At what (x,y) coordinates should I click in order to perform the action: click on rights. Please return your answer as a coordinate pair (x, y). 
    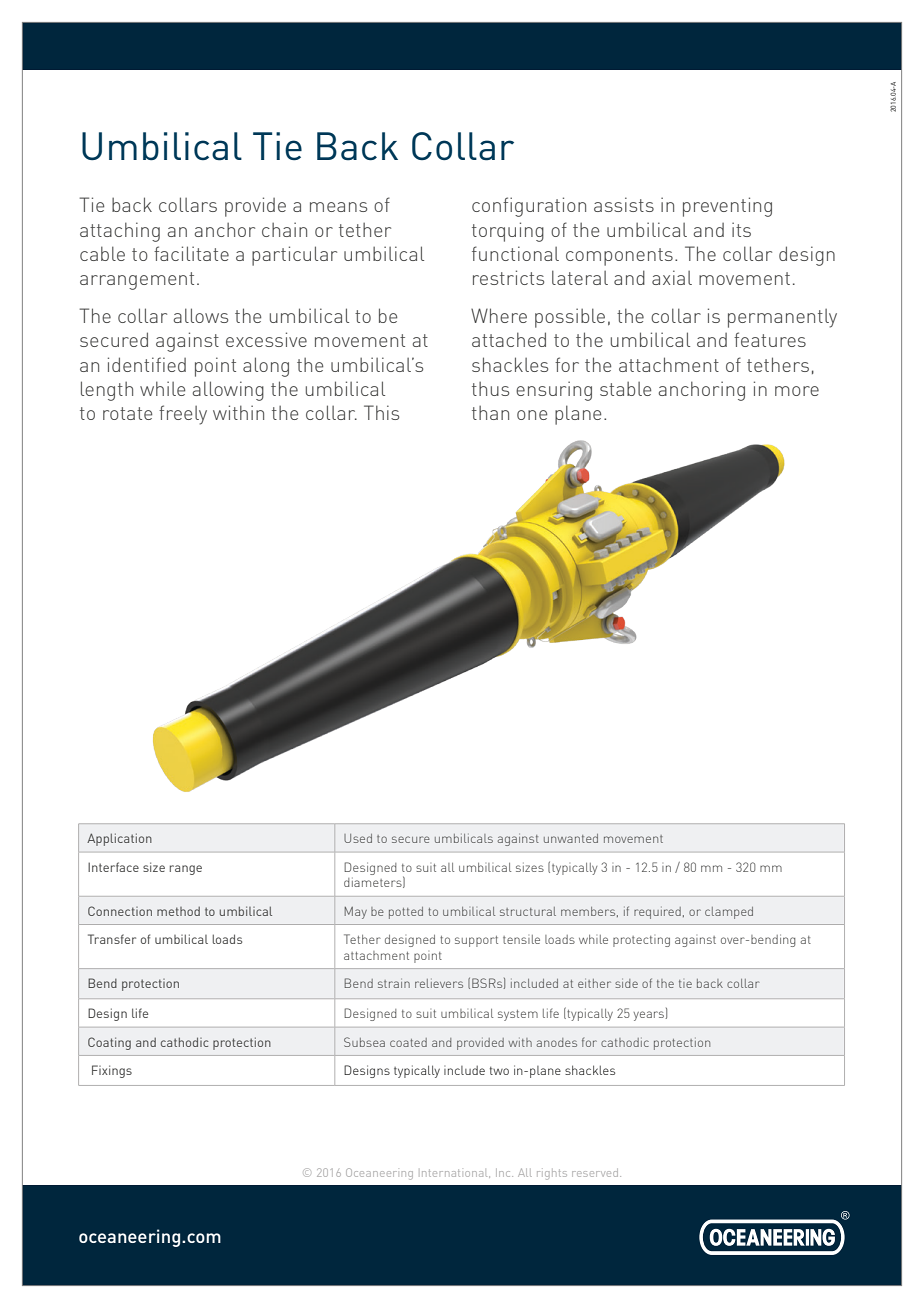
    Looking at the image, I should click on (552, 1174).
